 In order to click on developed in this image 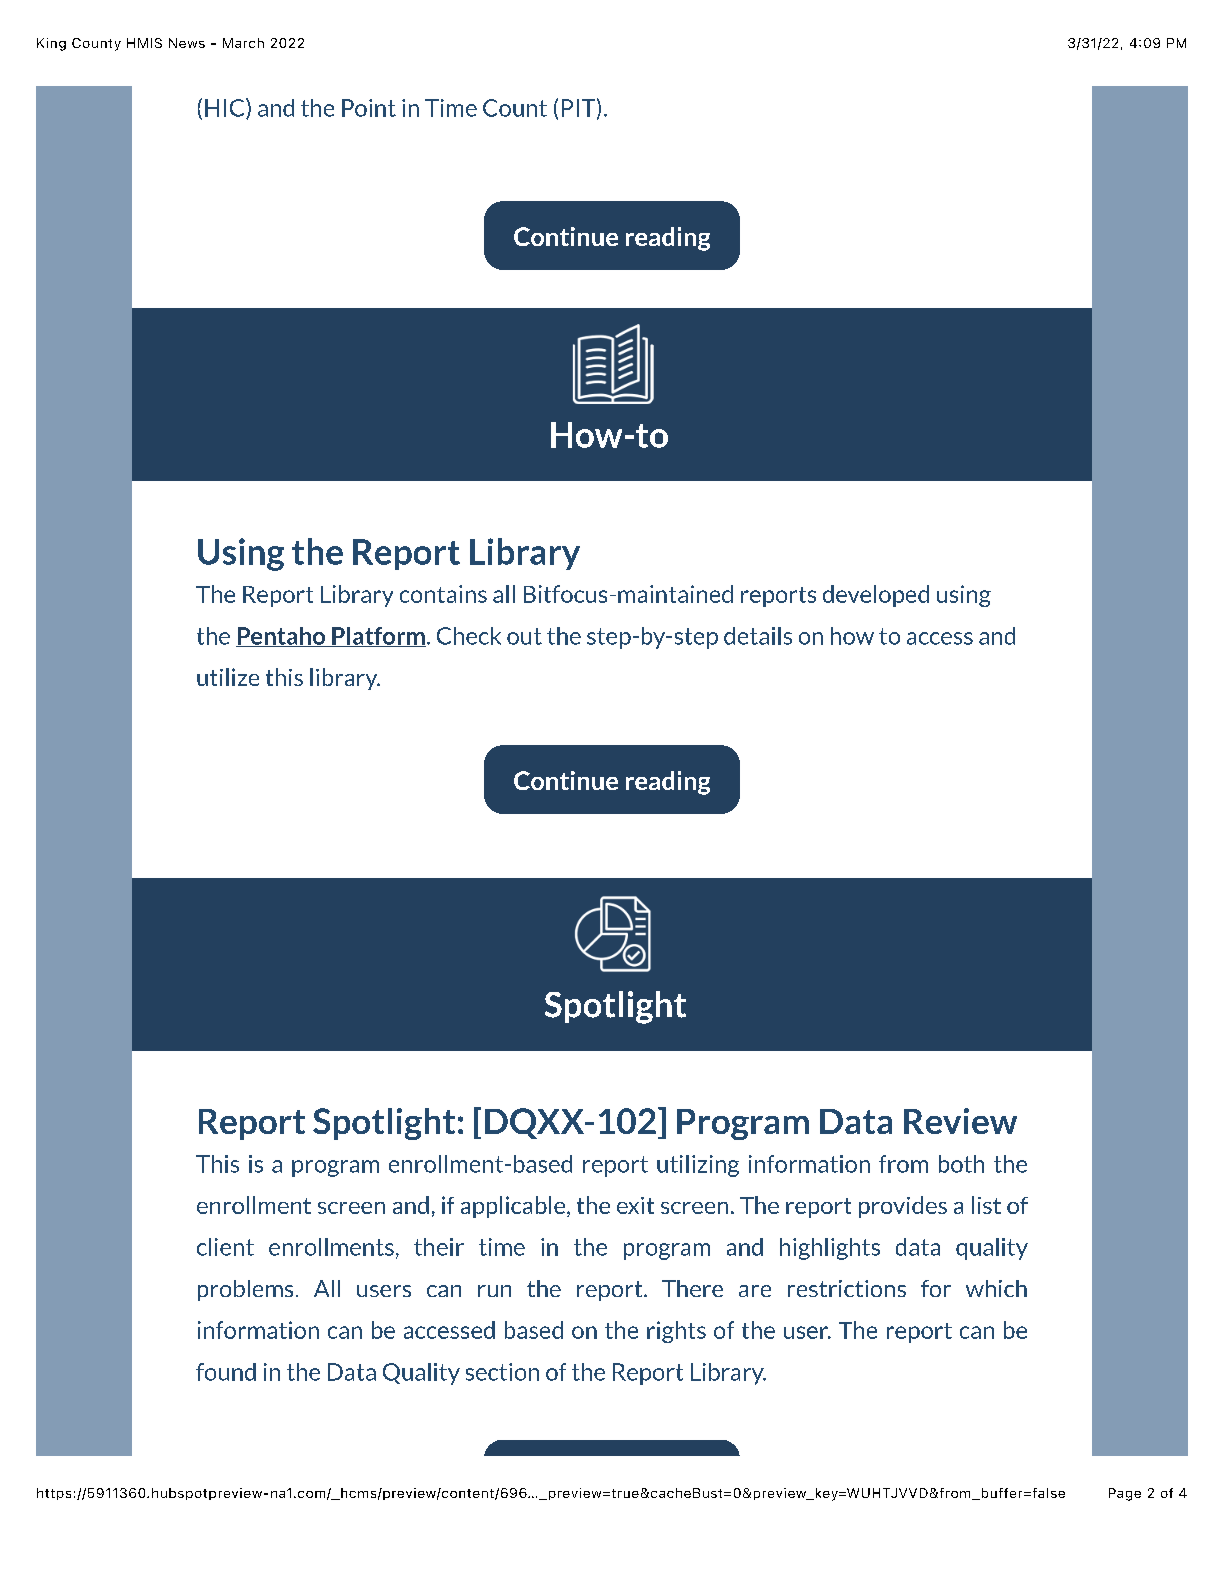, I will do `click(876, 596)`.
